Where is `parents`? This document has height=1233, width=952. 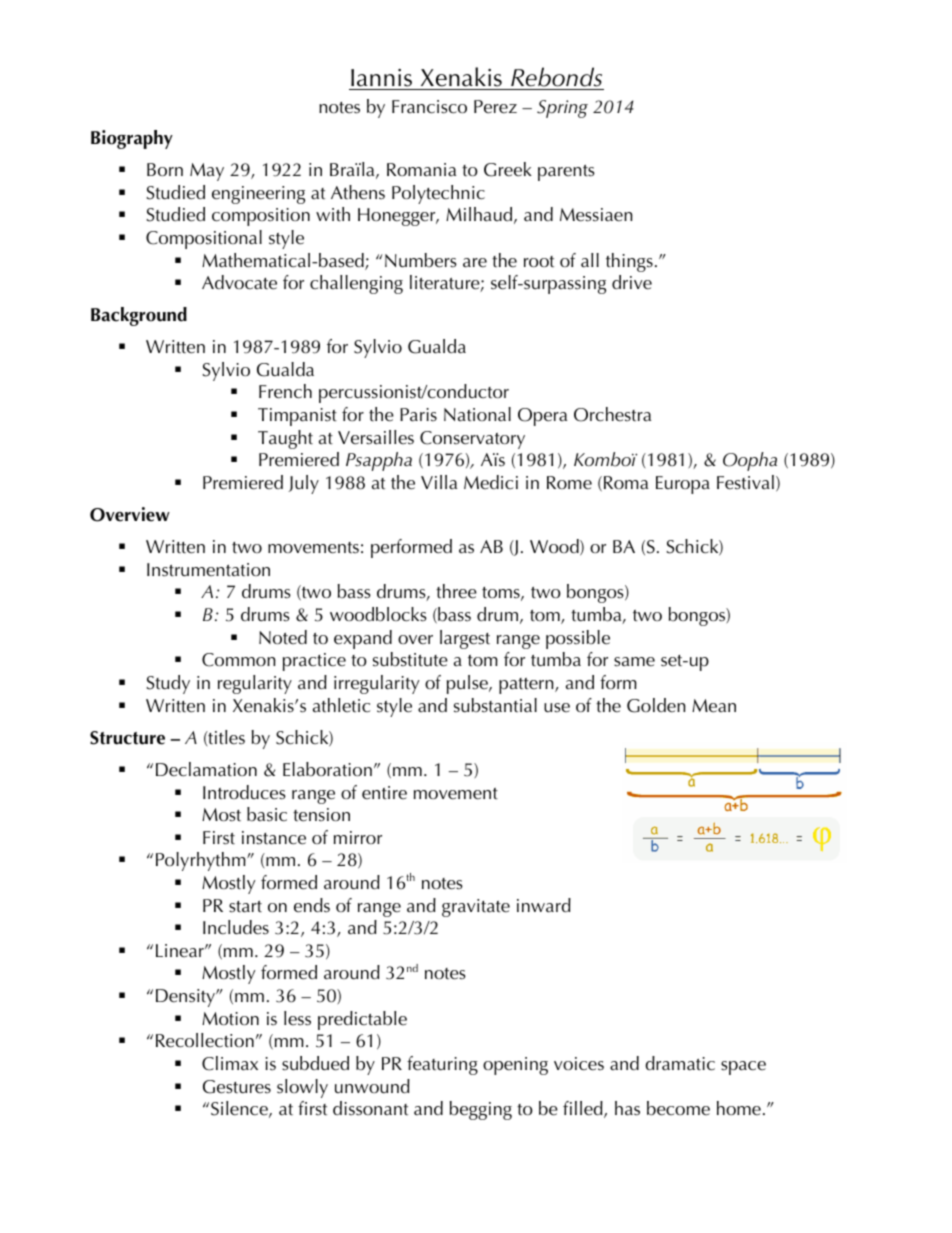 parents is located at coordinates (566, 173).
